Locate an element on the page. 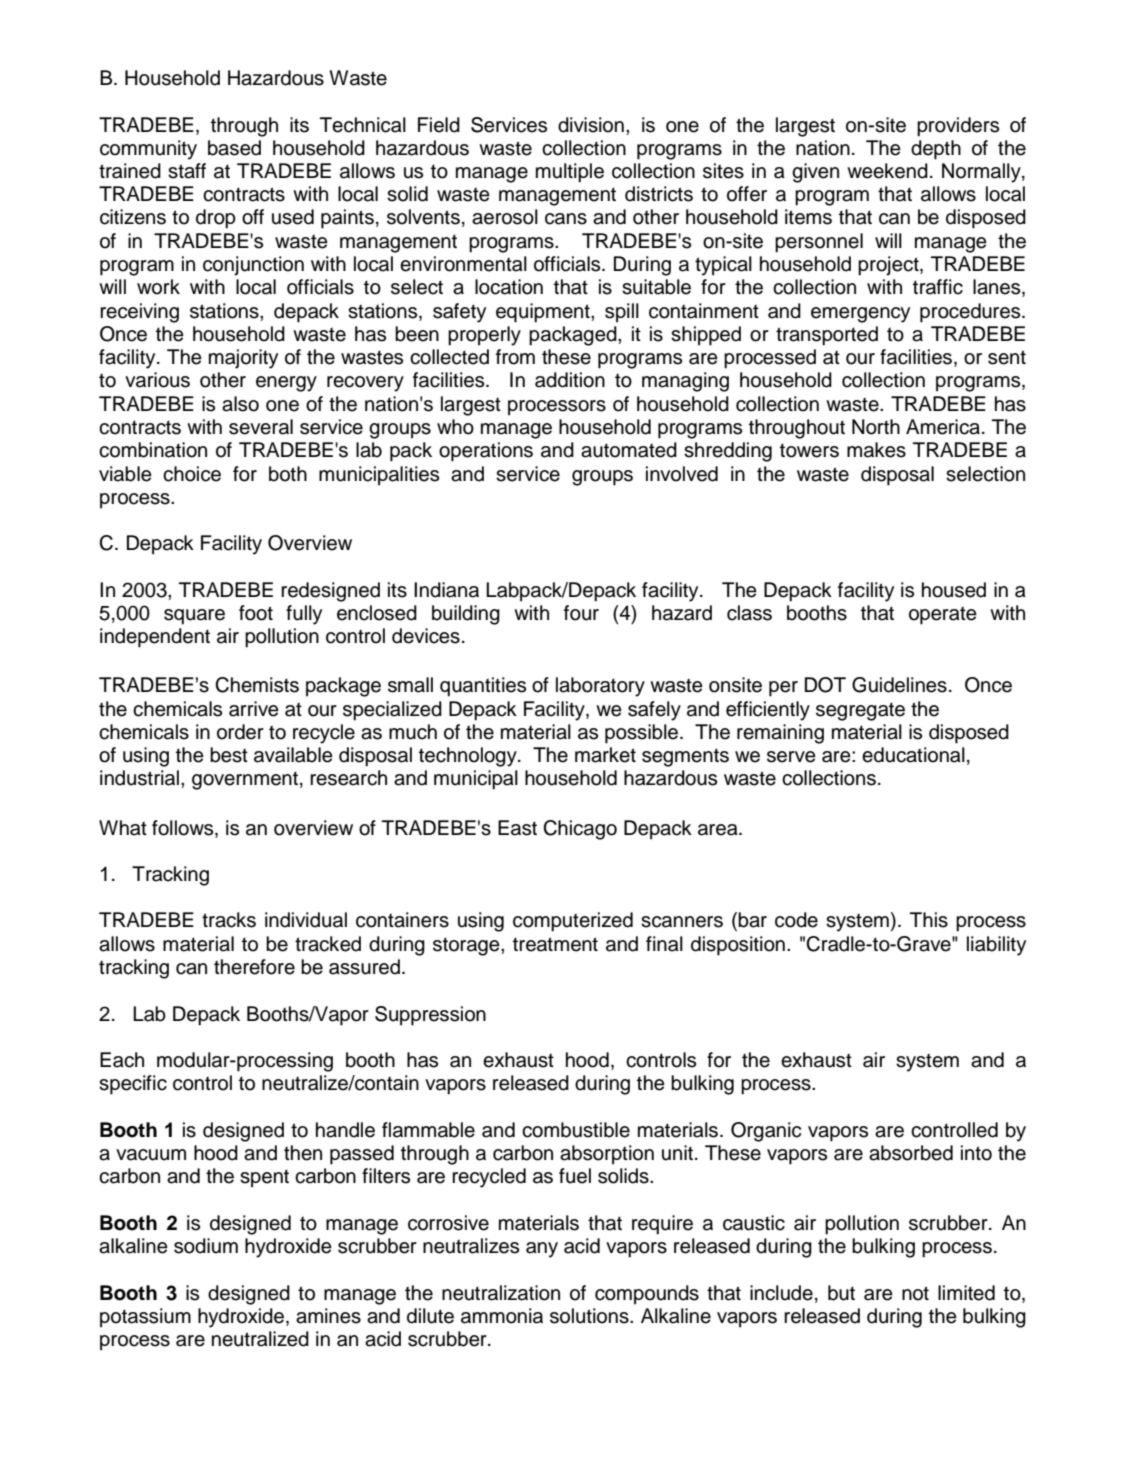  sodium is located at coordinates (206, 1246).
